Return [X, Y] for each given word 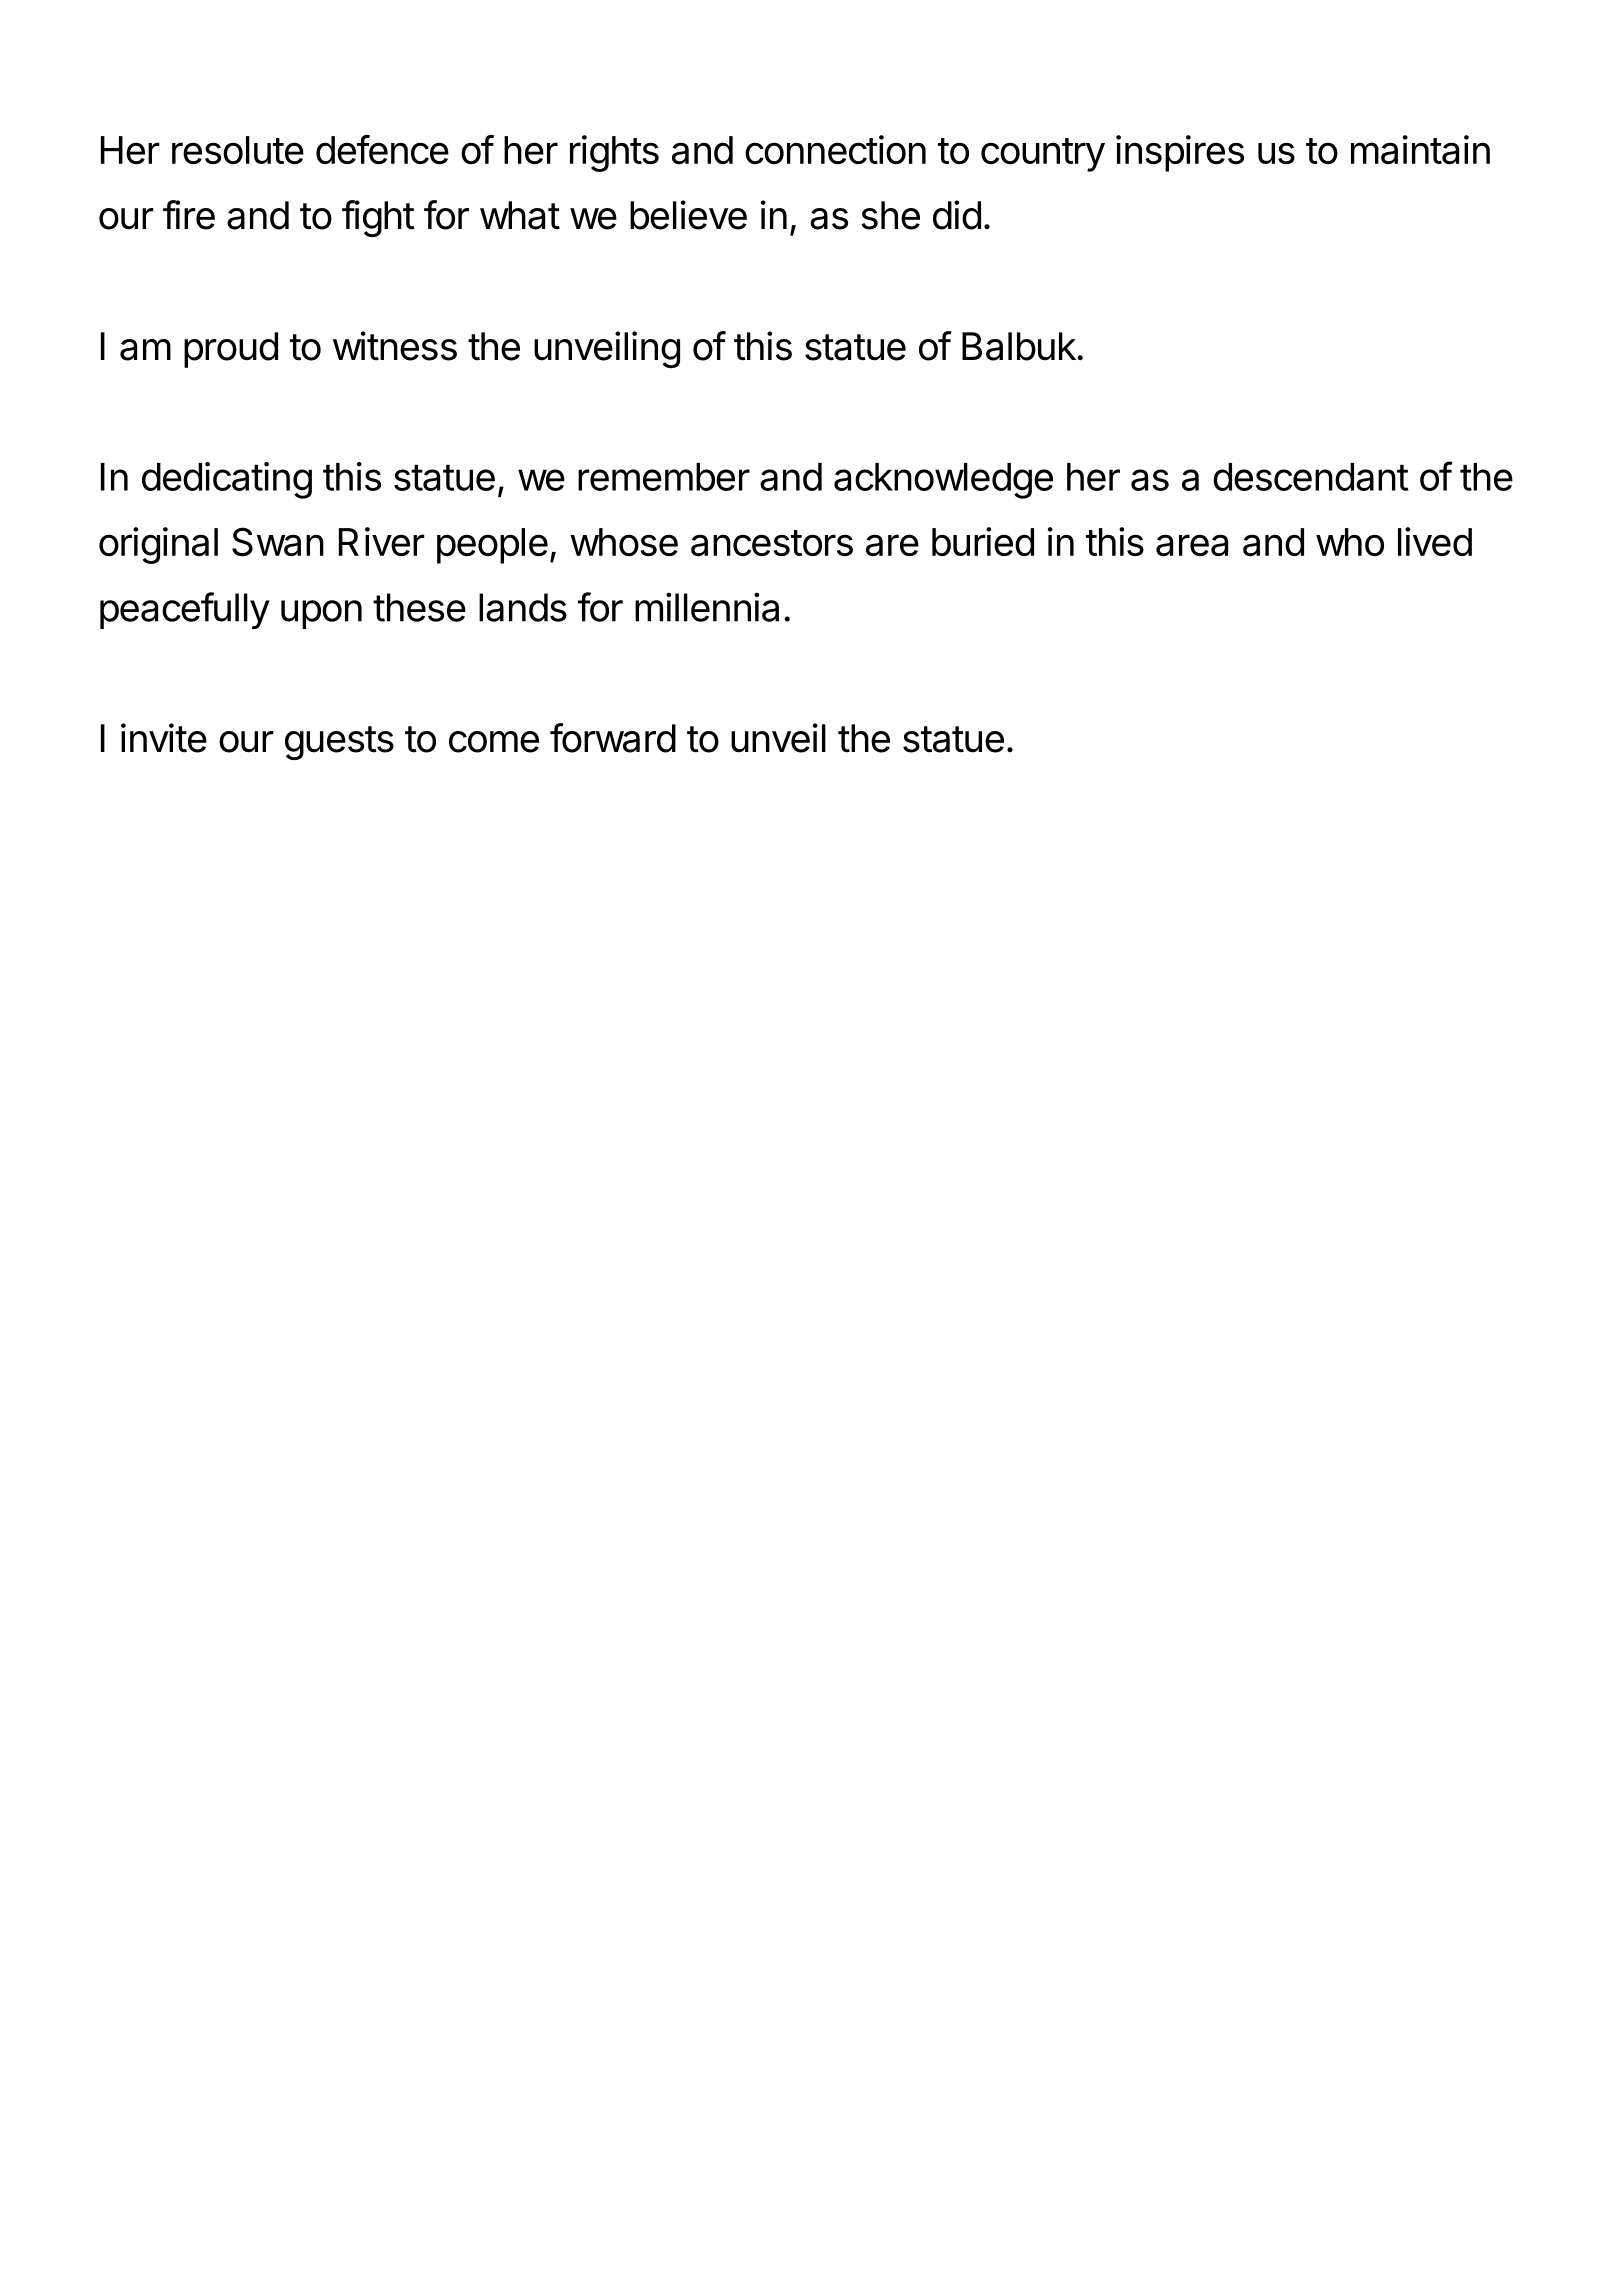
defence [382, 149]
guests [339, 743]
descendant [1311, 477]
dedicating [227, 480]
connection [835, 149]
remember [664, 477]
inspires [1180, 153]
